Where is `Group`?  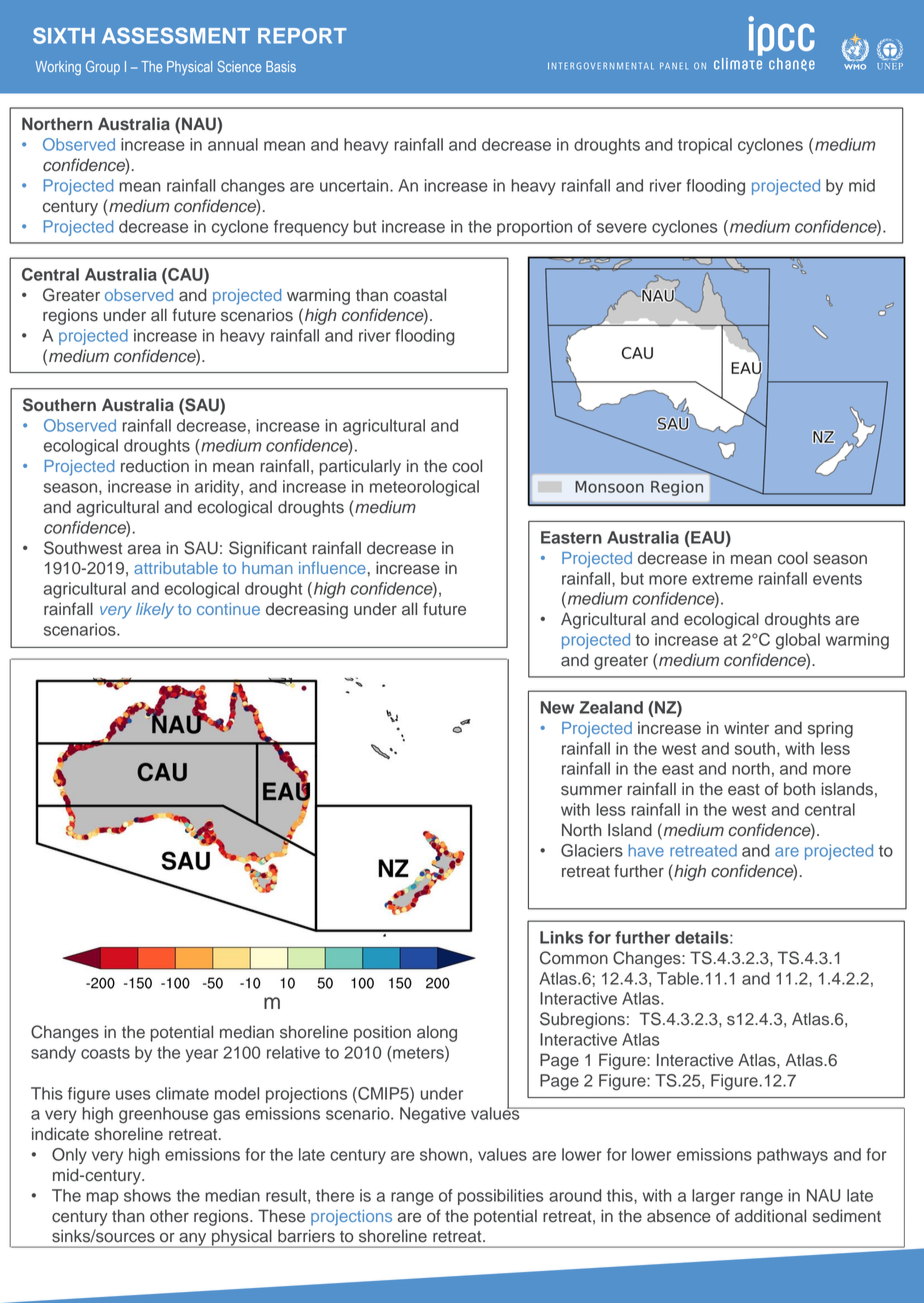
Group is located at coordinates (103, 68).
